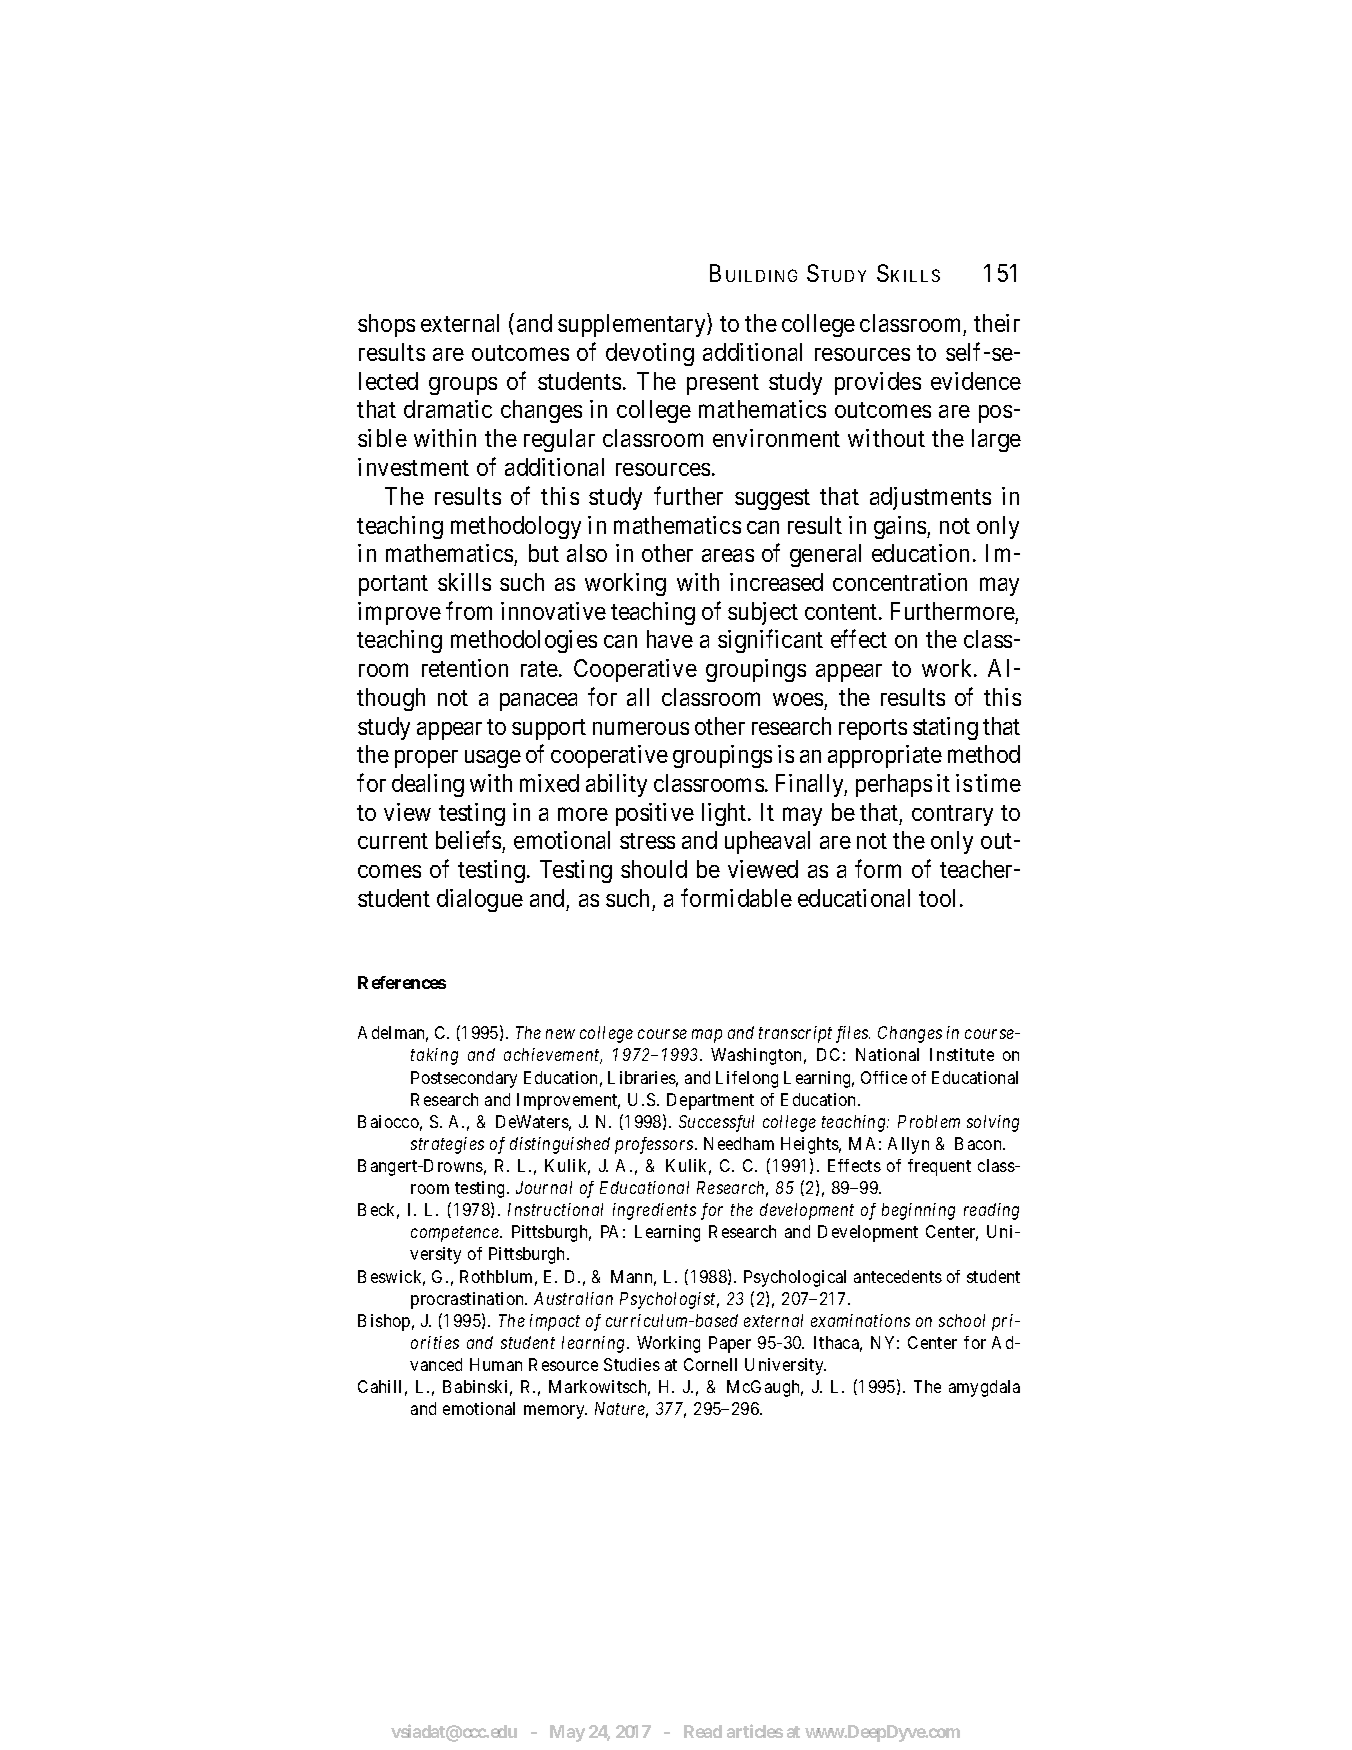 The image size is (1352, 1750). Describe the element at coordinates (469, 842) in the image. I see `beliefs` at that location.
